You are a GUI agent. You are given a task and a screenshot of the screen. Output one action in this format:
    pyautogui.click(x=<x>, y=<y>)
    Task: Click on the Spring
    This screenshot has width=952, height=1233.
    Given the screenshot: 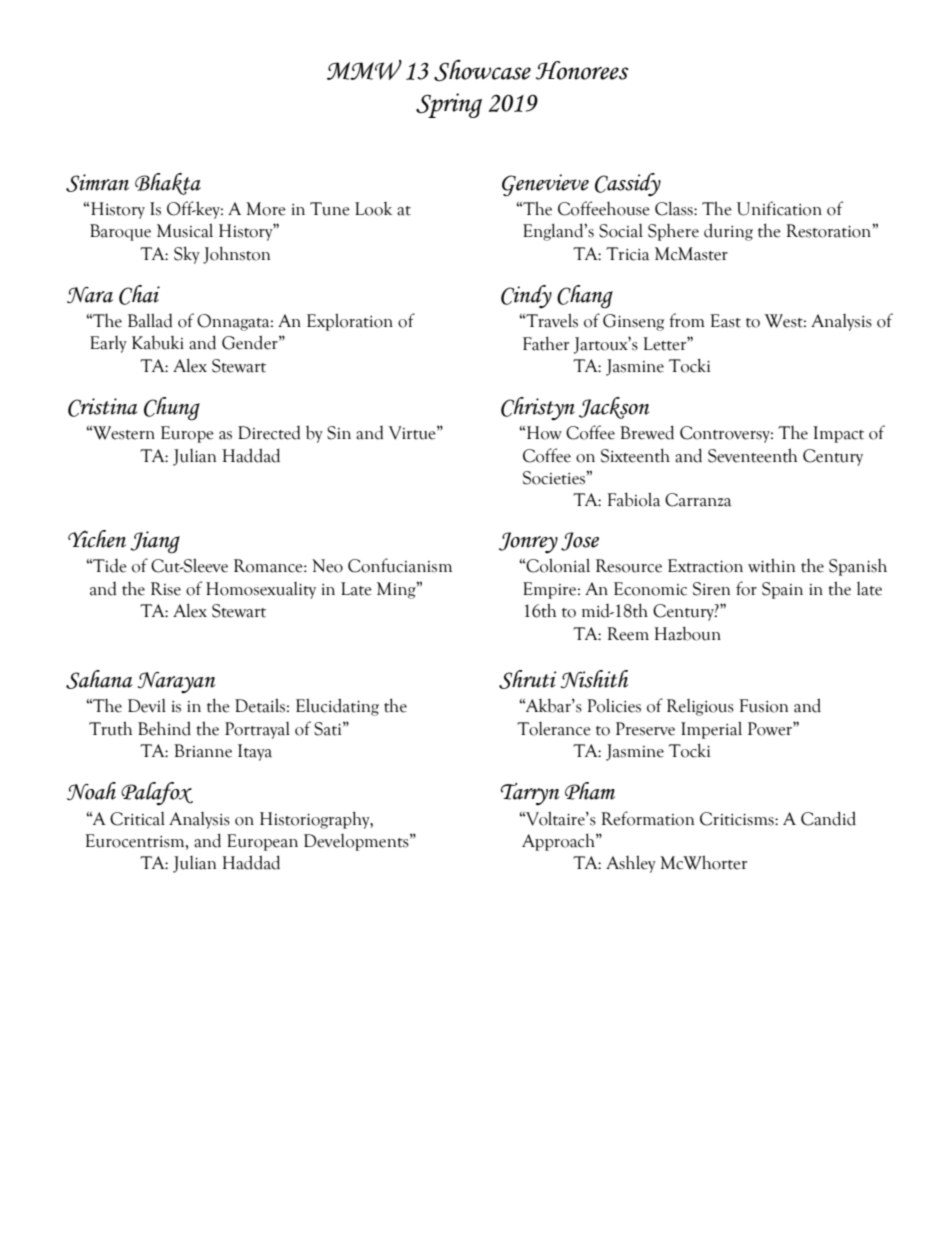 What is the action you would take?
    pyautogui.click(x=449, y=105)
